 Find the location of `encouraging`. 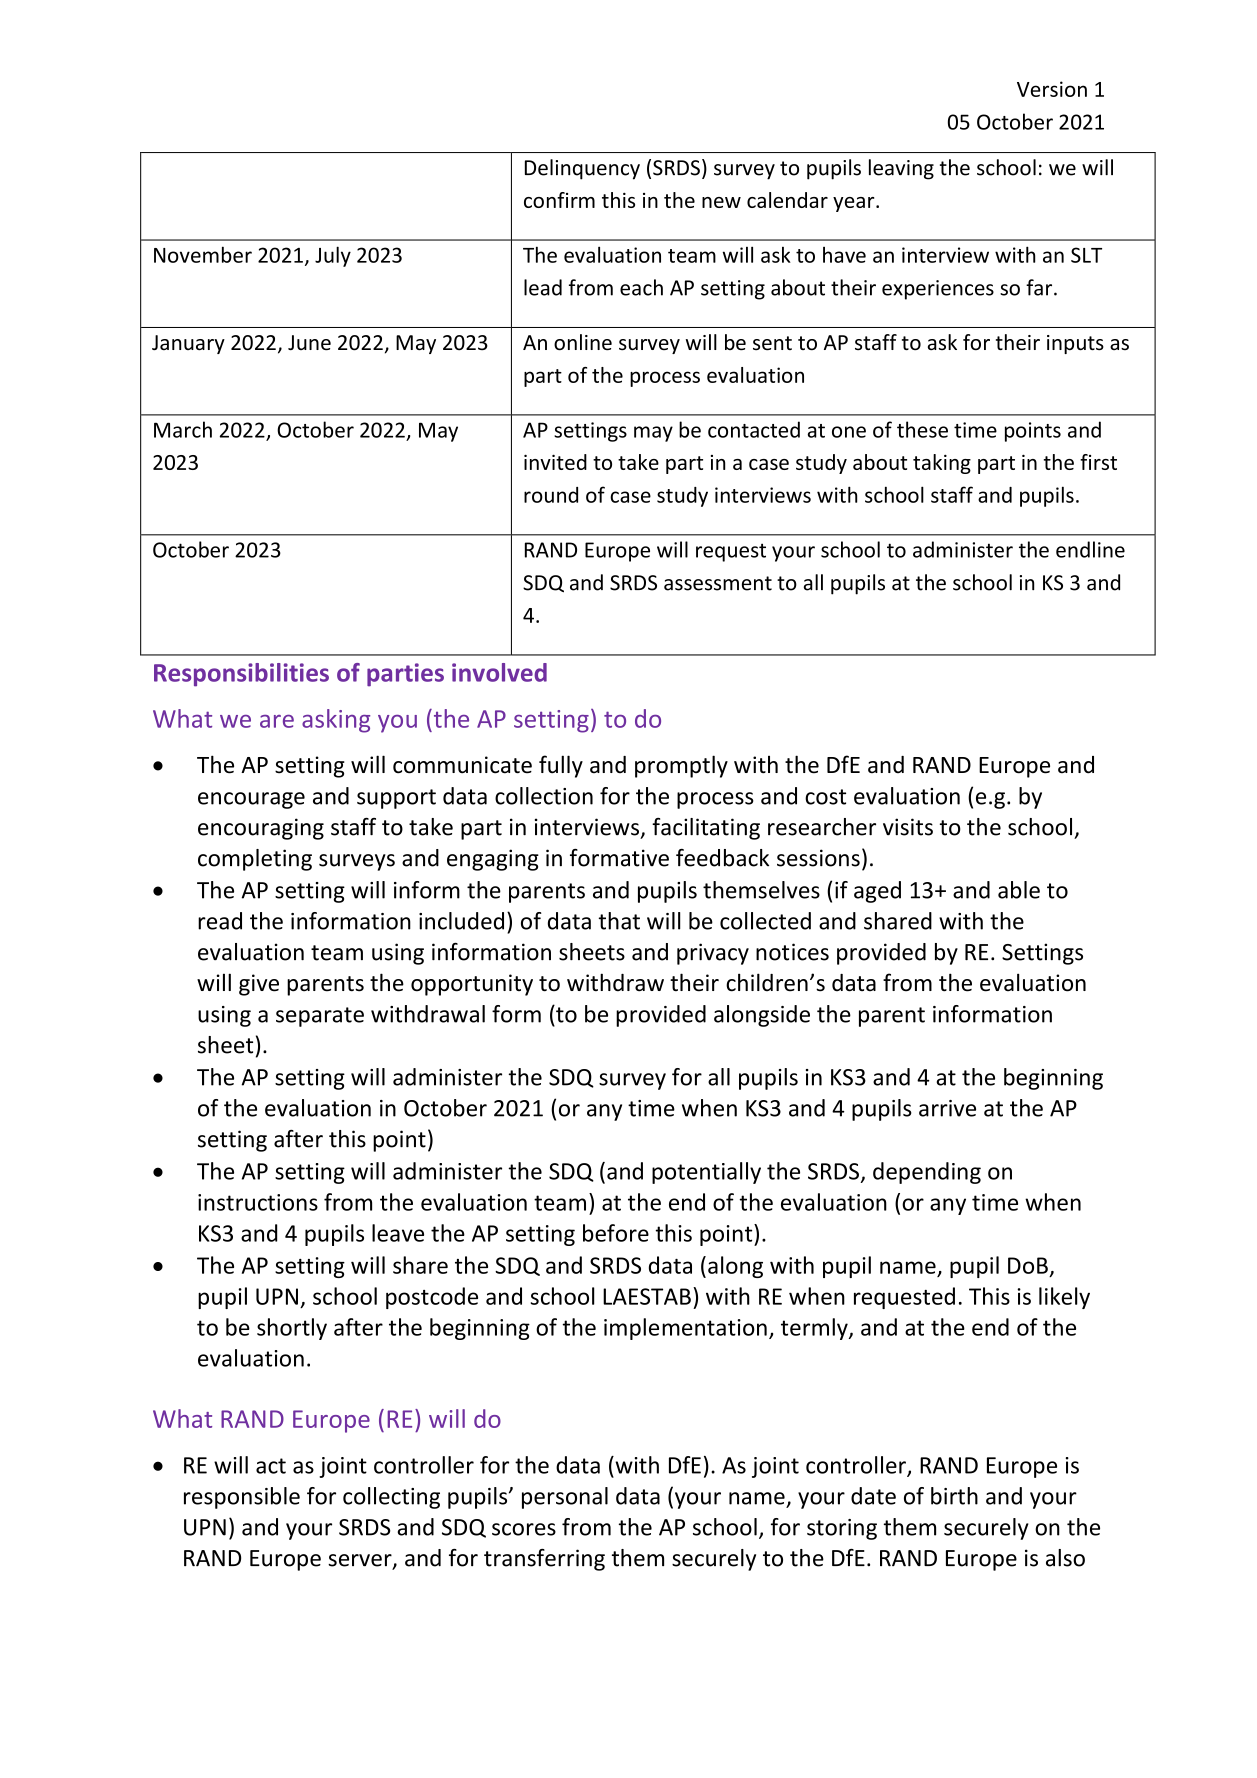

encouraging is located at coordinates (261, 829).
